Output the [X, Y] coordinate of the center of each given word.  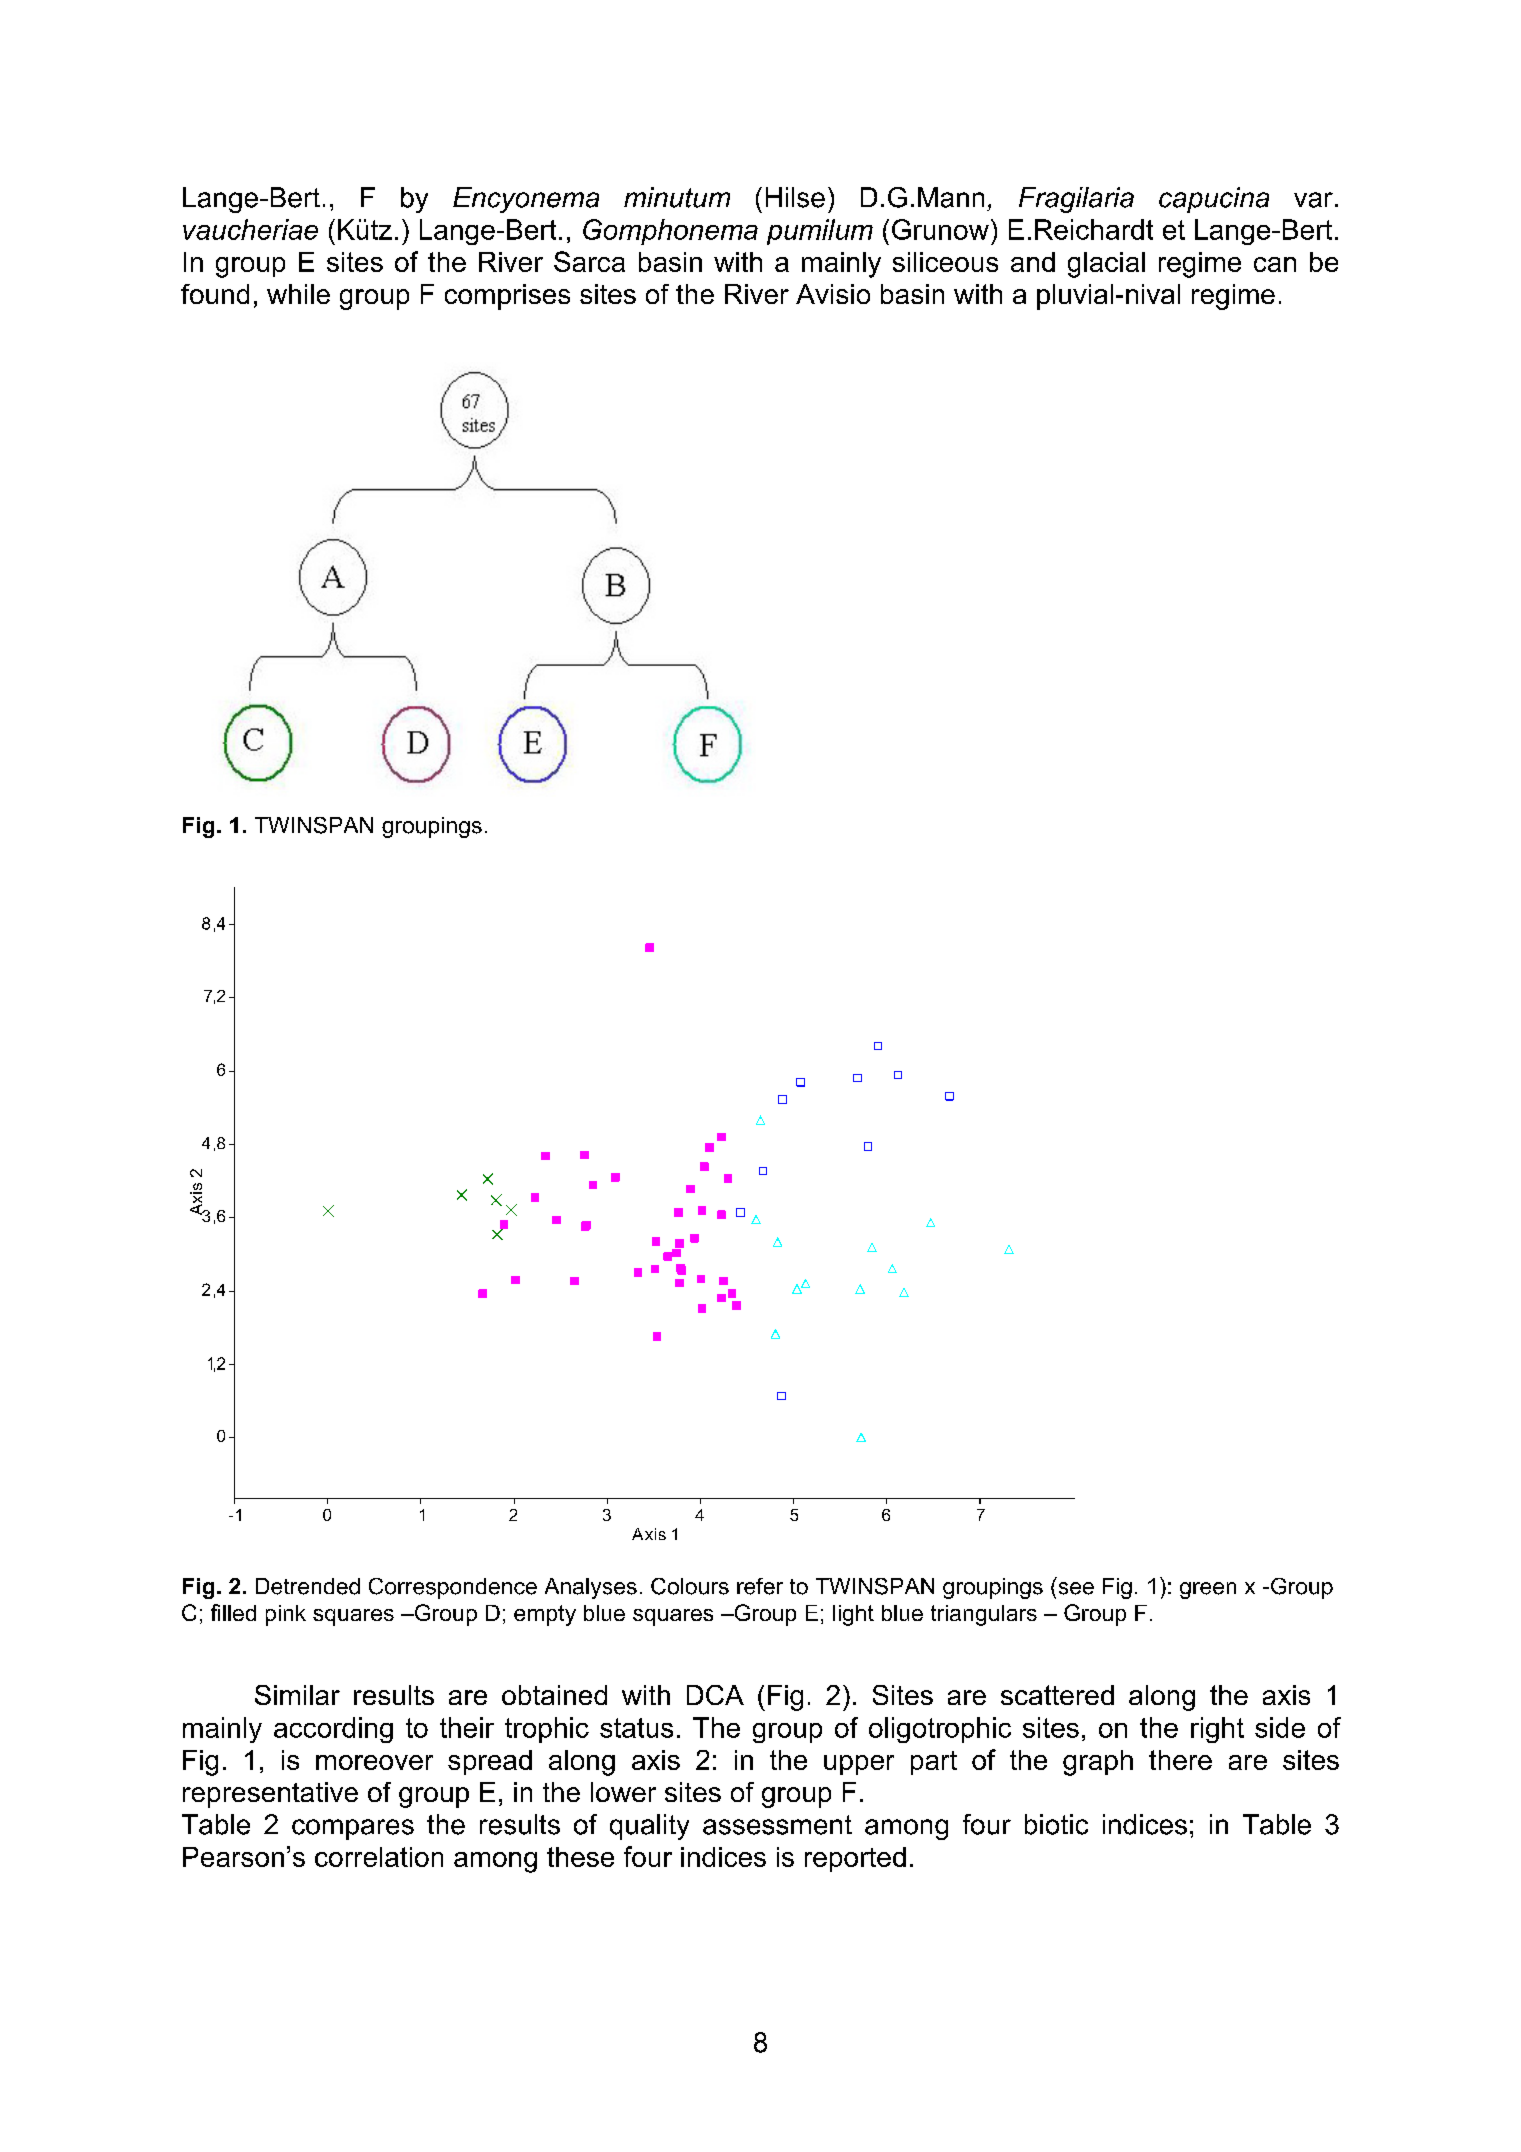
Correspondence [453, 1588]
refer [760, 1586]
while [298, 294]
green [1208, 1590]
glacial [1106, 265]
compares [353, 1829]
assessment [777, 1825]
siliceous [945, 262]
